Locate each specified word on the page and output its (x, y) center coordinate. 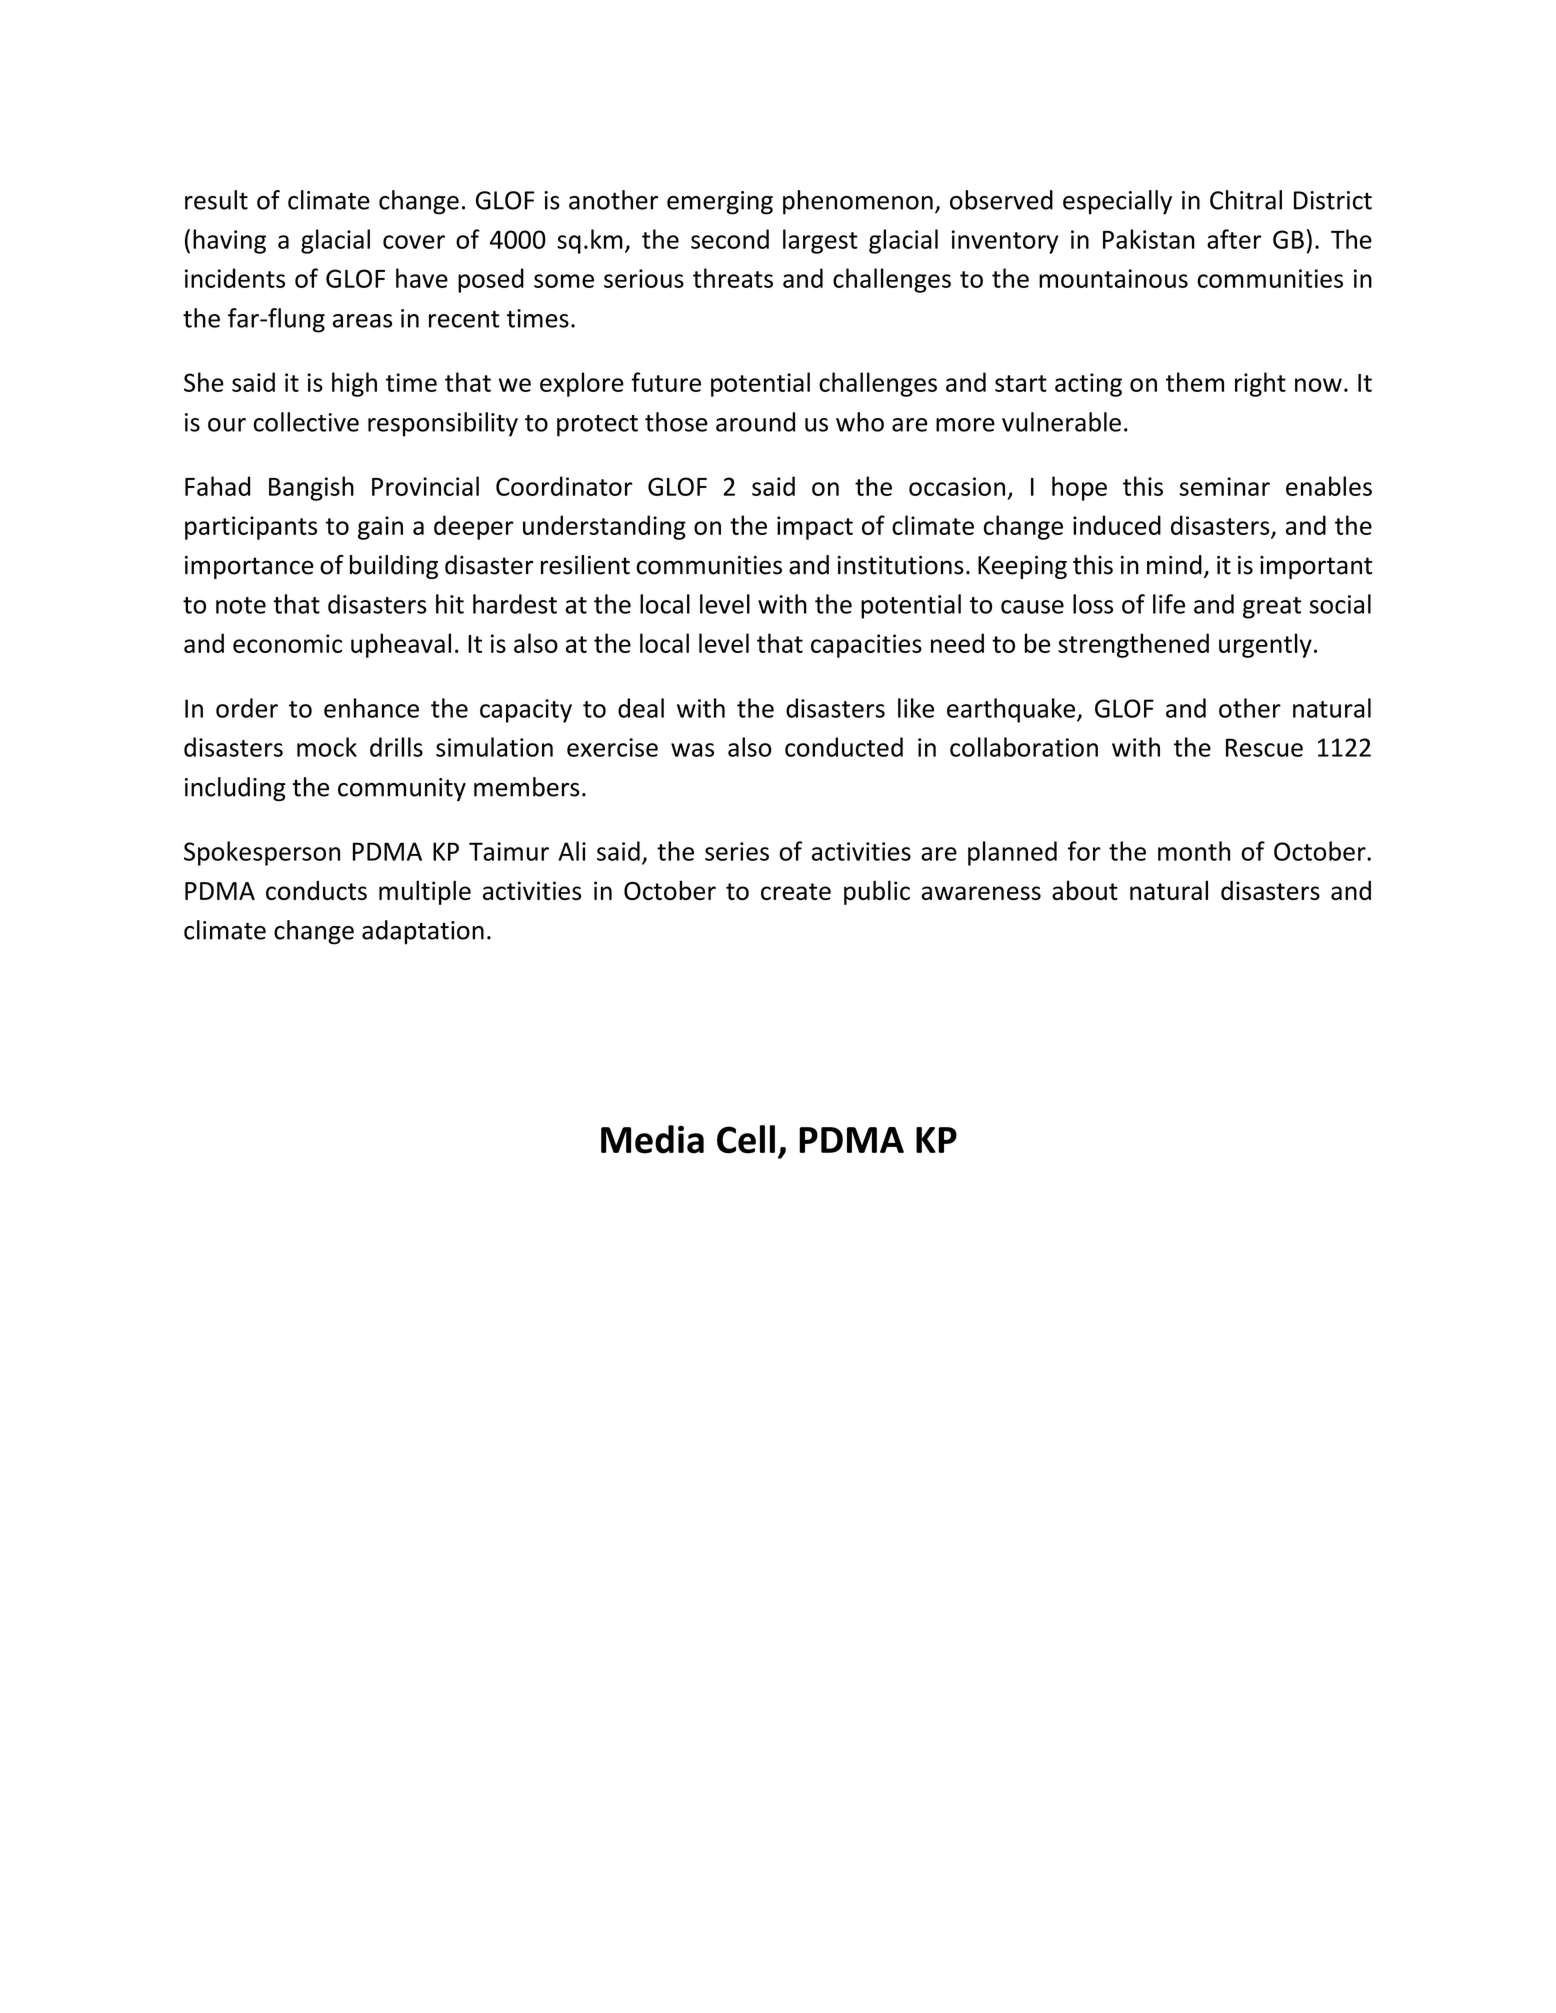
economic (287, 643)
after (1234, 239)
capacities (866, 646)
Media (652, 1139)
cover (414, 242)
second (730, 239)
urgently (1265, 645)
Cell (746, 1139)
